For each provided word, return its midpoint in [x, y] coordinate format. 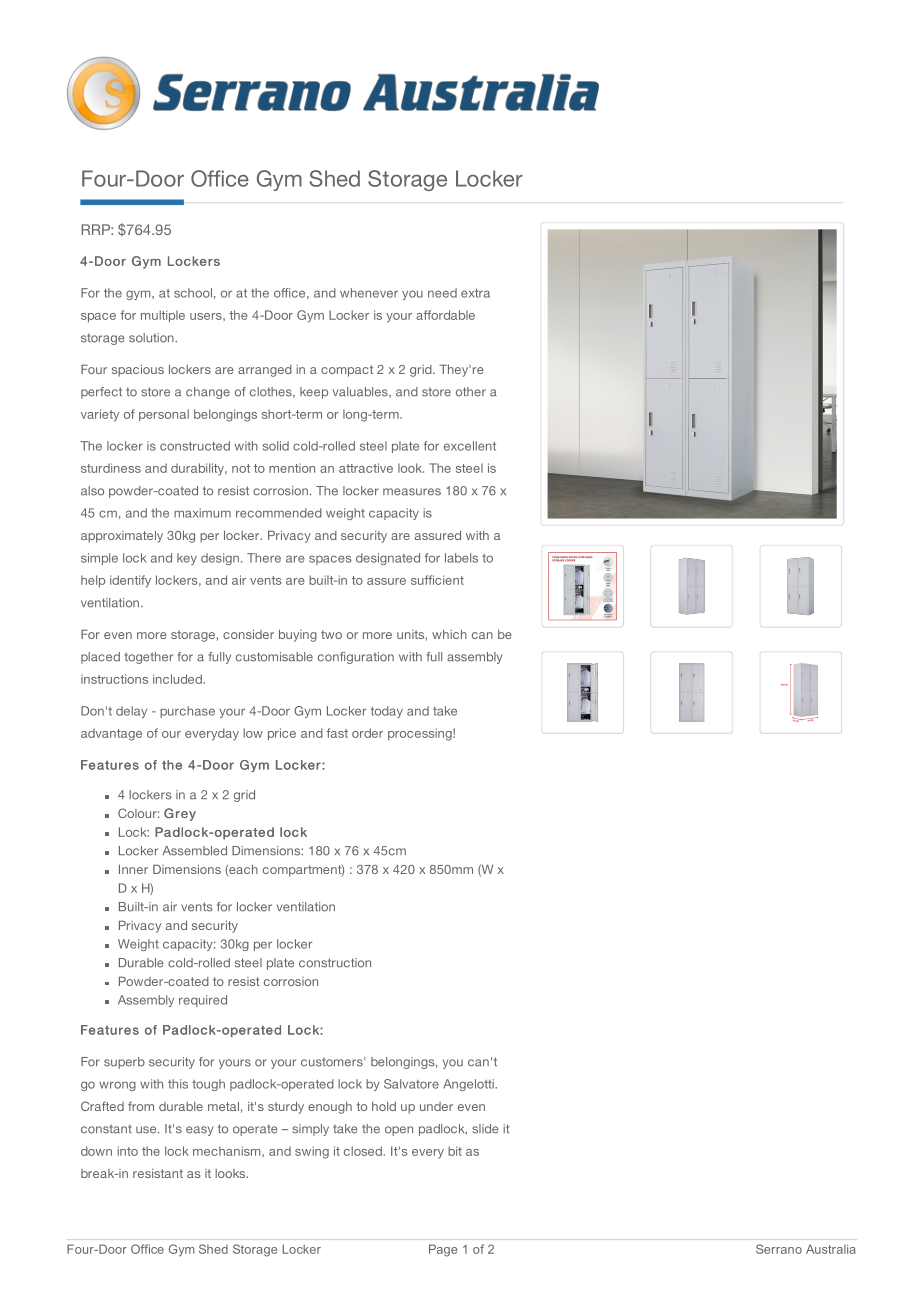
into [127, 1151]
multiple [163, 316]
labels [461, 558]
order [367, 733]
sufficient [437, 580]
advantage [111, 734]
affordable [445, 315]
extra [475, 293]
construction [335, 963]
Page [443, 1250]
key [187, 559]
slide [485, 1129]
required [203, 1001]
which [449, 634]
